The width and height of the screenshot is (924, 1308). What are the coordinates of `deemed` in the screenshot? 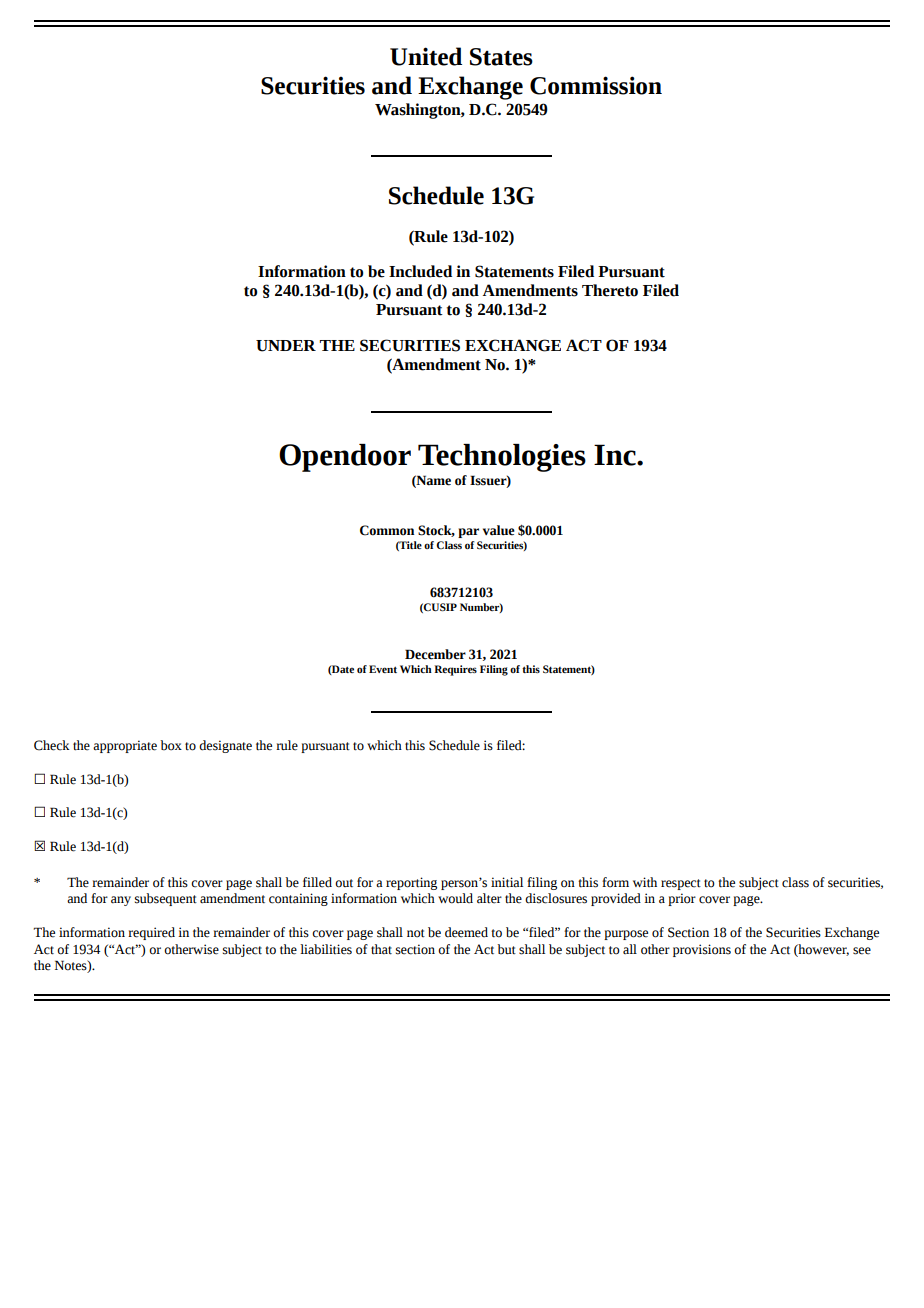 It's located at (466, 932).
